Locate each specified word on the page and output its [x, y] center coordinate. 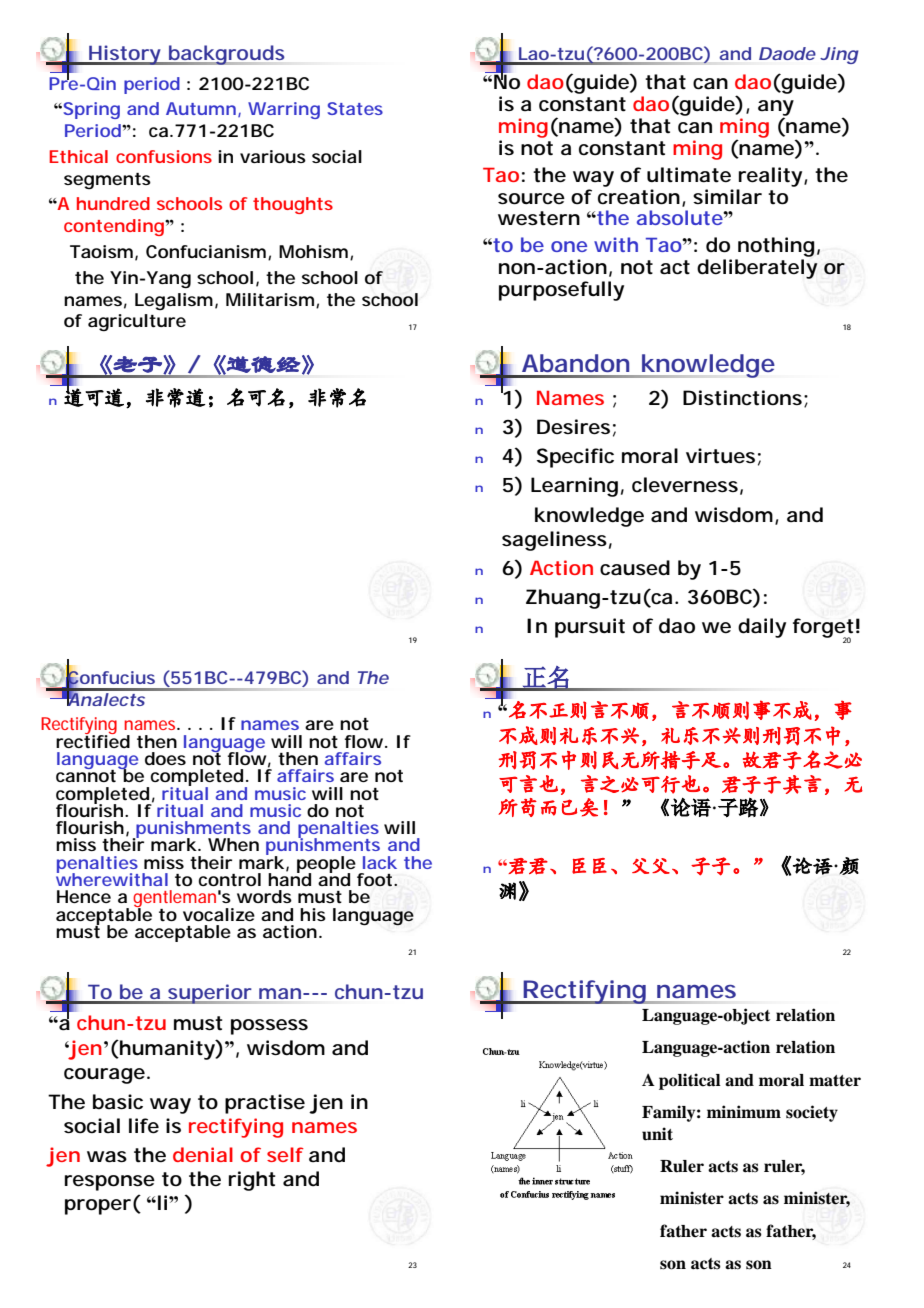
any [776, 109]
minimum [744, 1112]
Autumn [201, 108]
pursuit [590, 628]
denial [203, 1154]
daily [762, 628]
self [285, 1154]
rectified [93, 740]
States [355, 108]
